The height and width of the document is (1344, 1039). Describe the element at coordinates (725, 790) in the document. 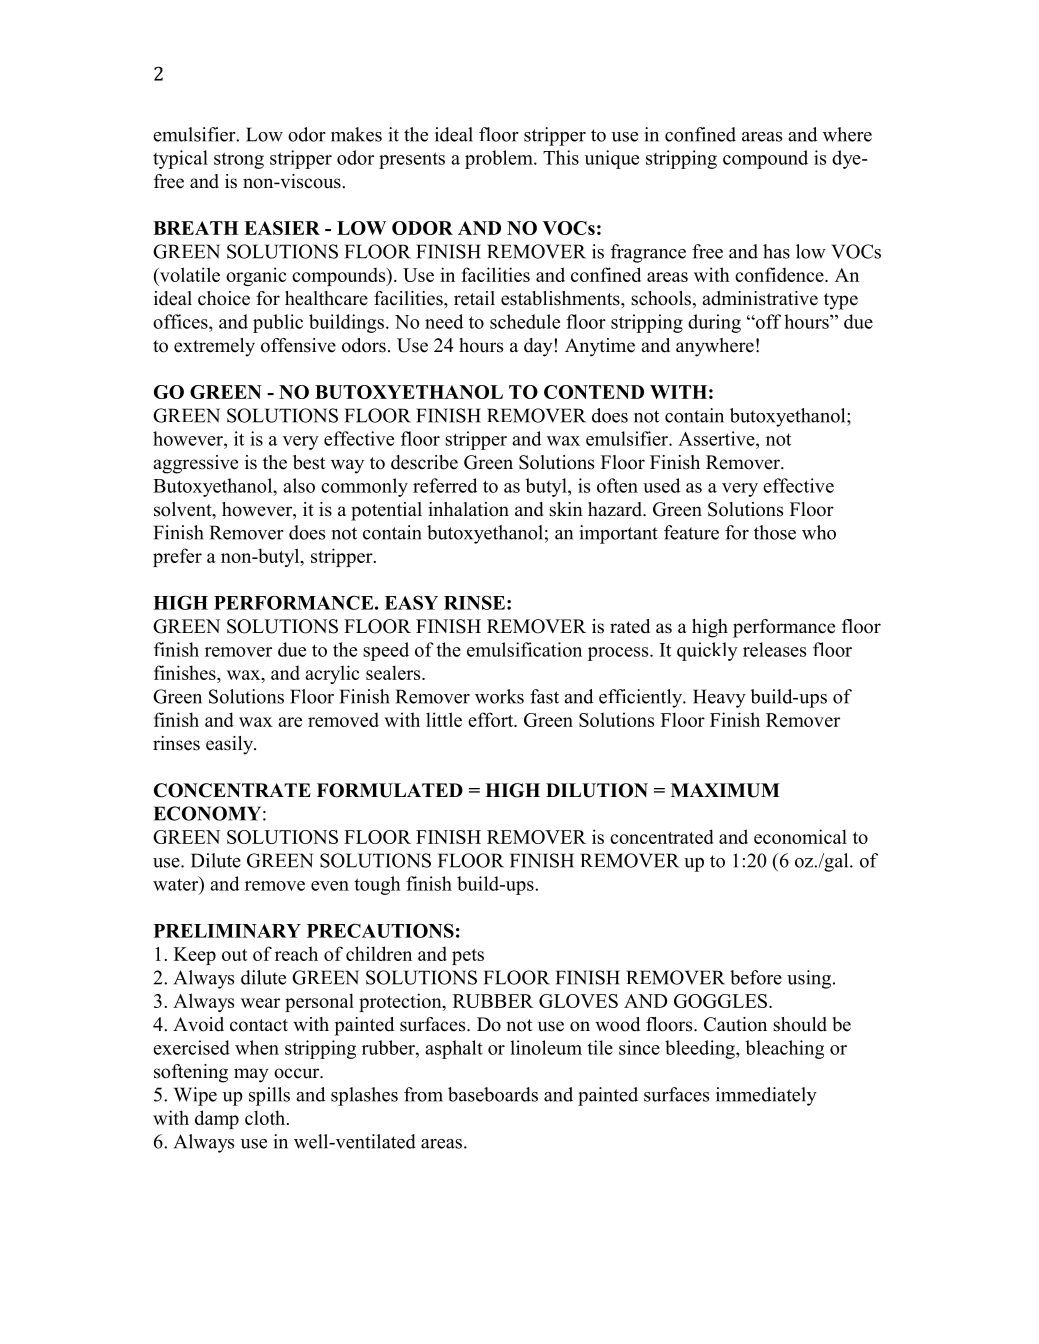

I see `MAXIMUM` at that location.
